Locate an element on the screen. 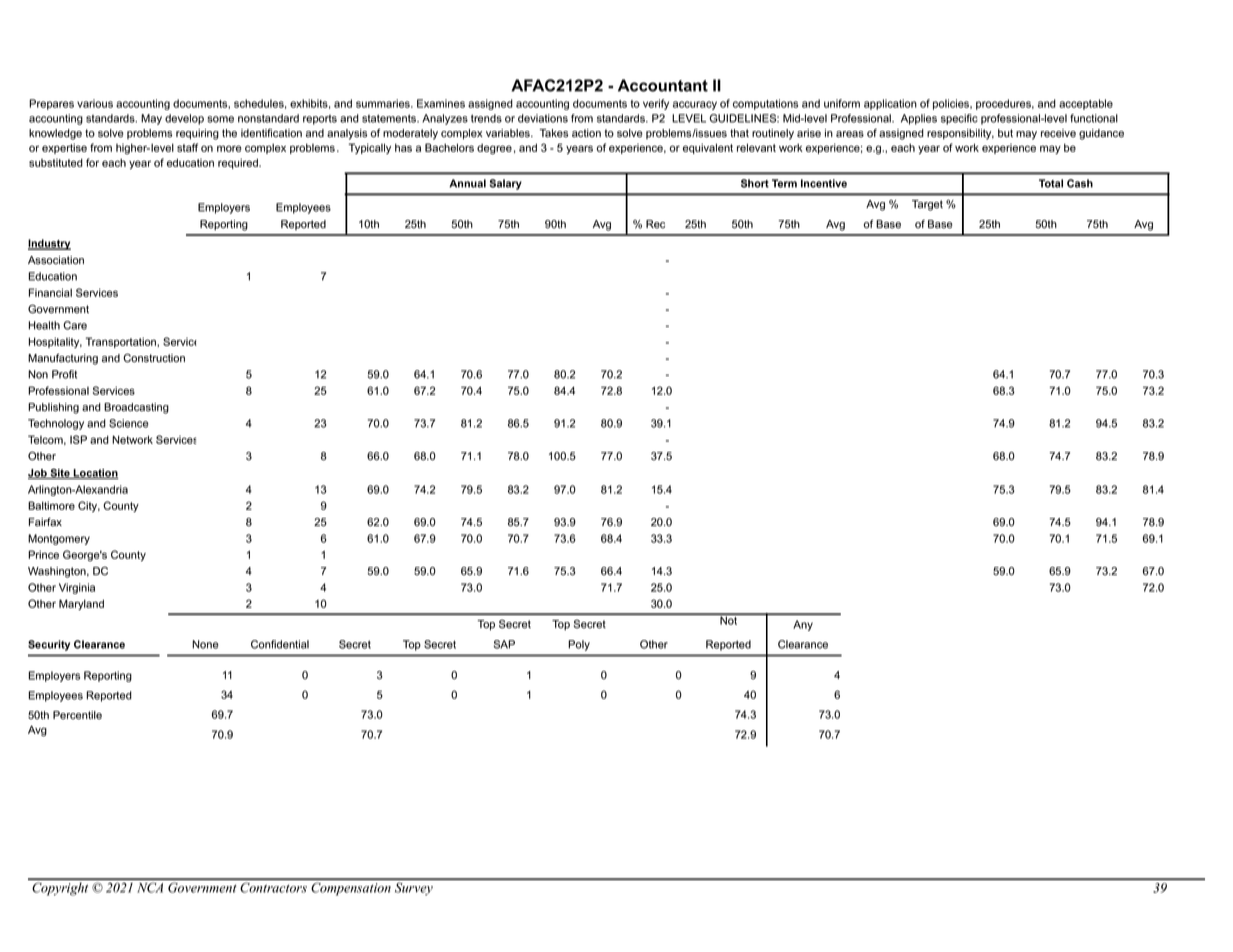 This screenshot has width=1233, height=952. Construction is located at coordinates (154, 358).
